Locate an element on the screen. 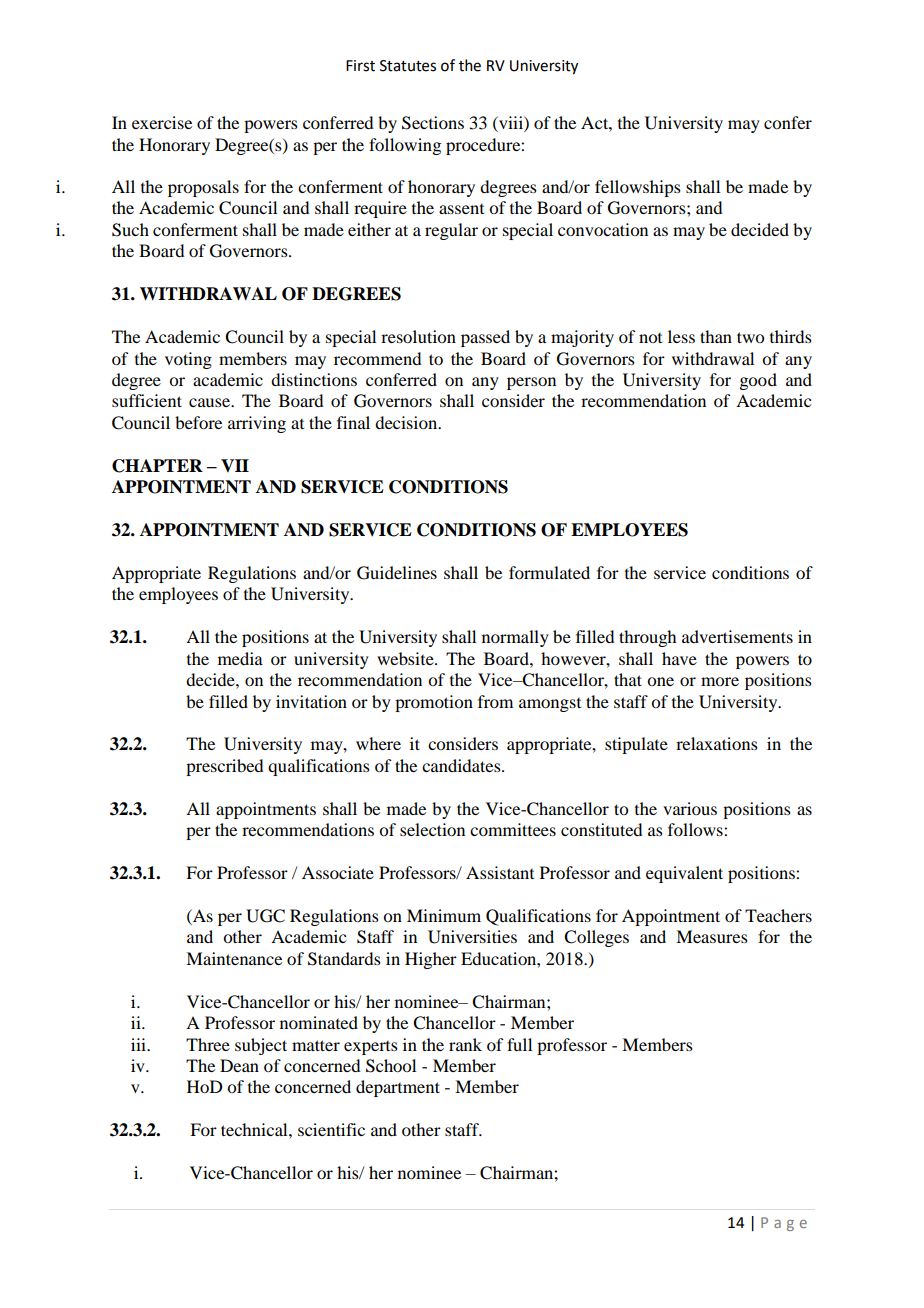 This screenshot has height=1308, width=924. Dean is located at coordinates (239, 1065).
